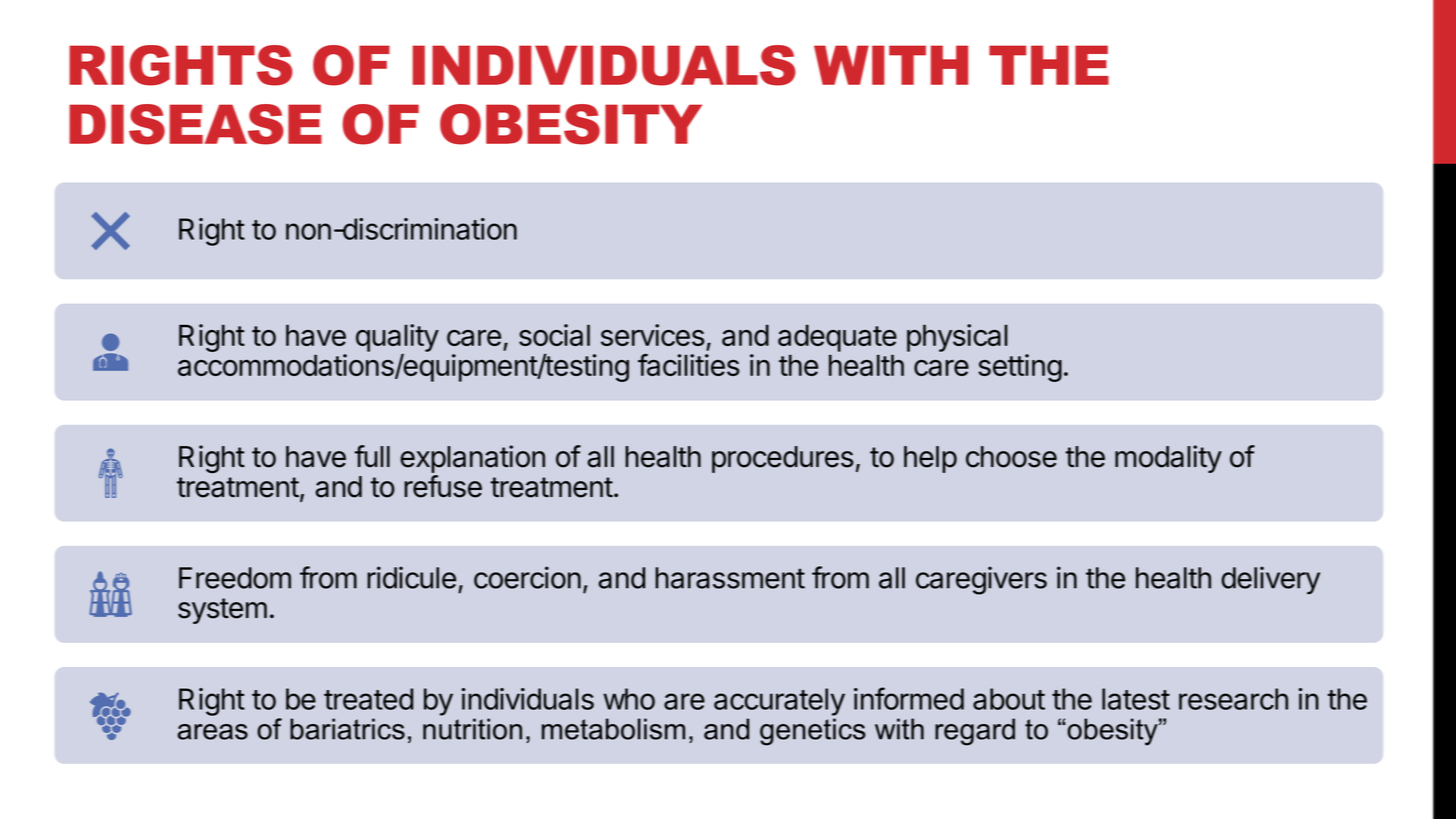 This screenshot has height=819, width=1456. Describe the element at coordinates (411, 577) in the screenshot. I see `ridicule` at that location.
